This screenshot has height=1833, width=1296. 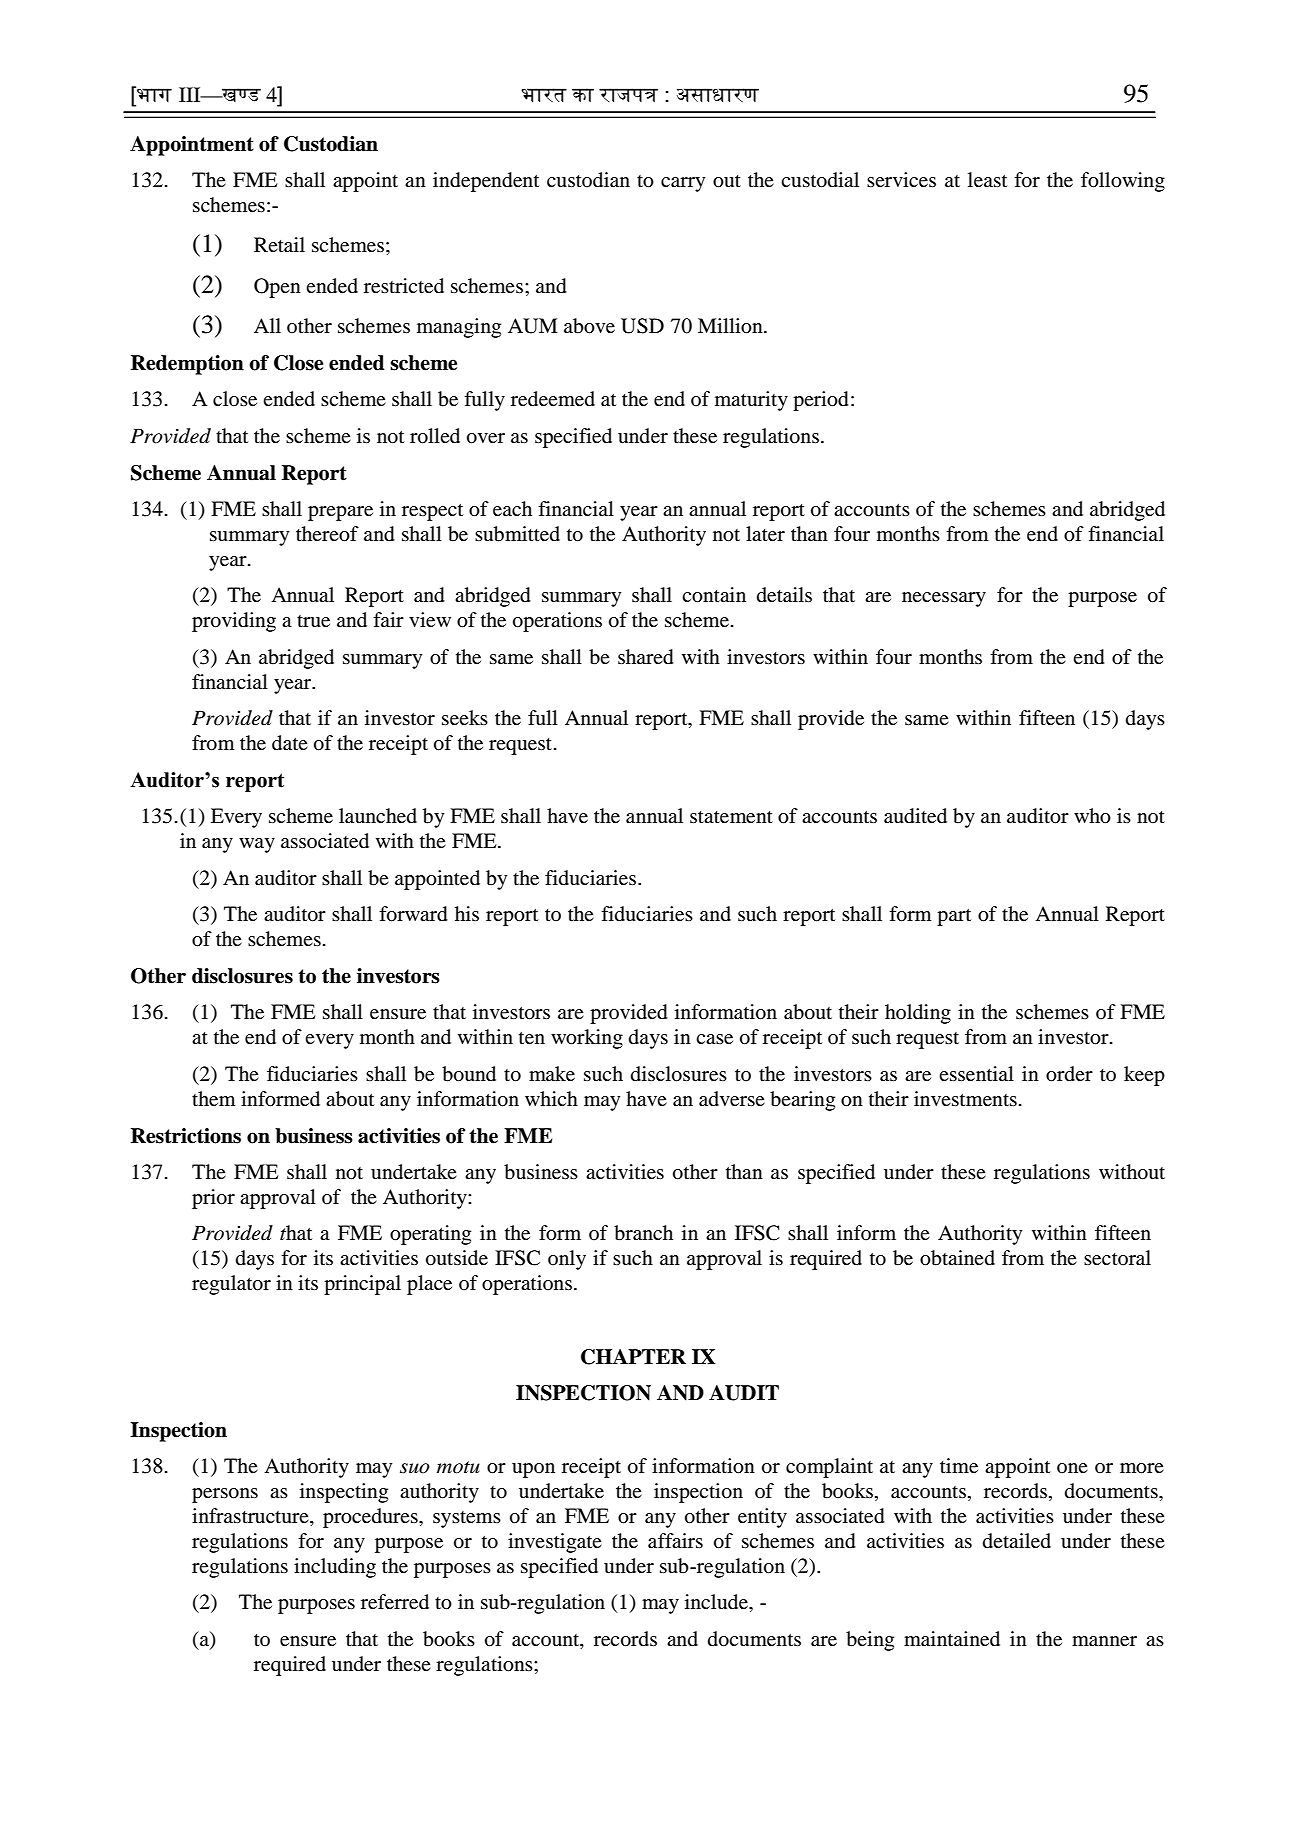 What do you see at coordinates (340, 513) in the screenshot?
I see `prepare` at bounding box center [340, 513].
